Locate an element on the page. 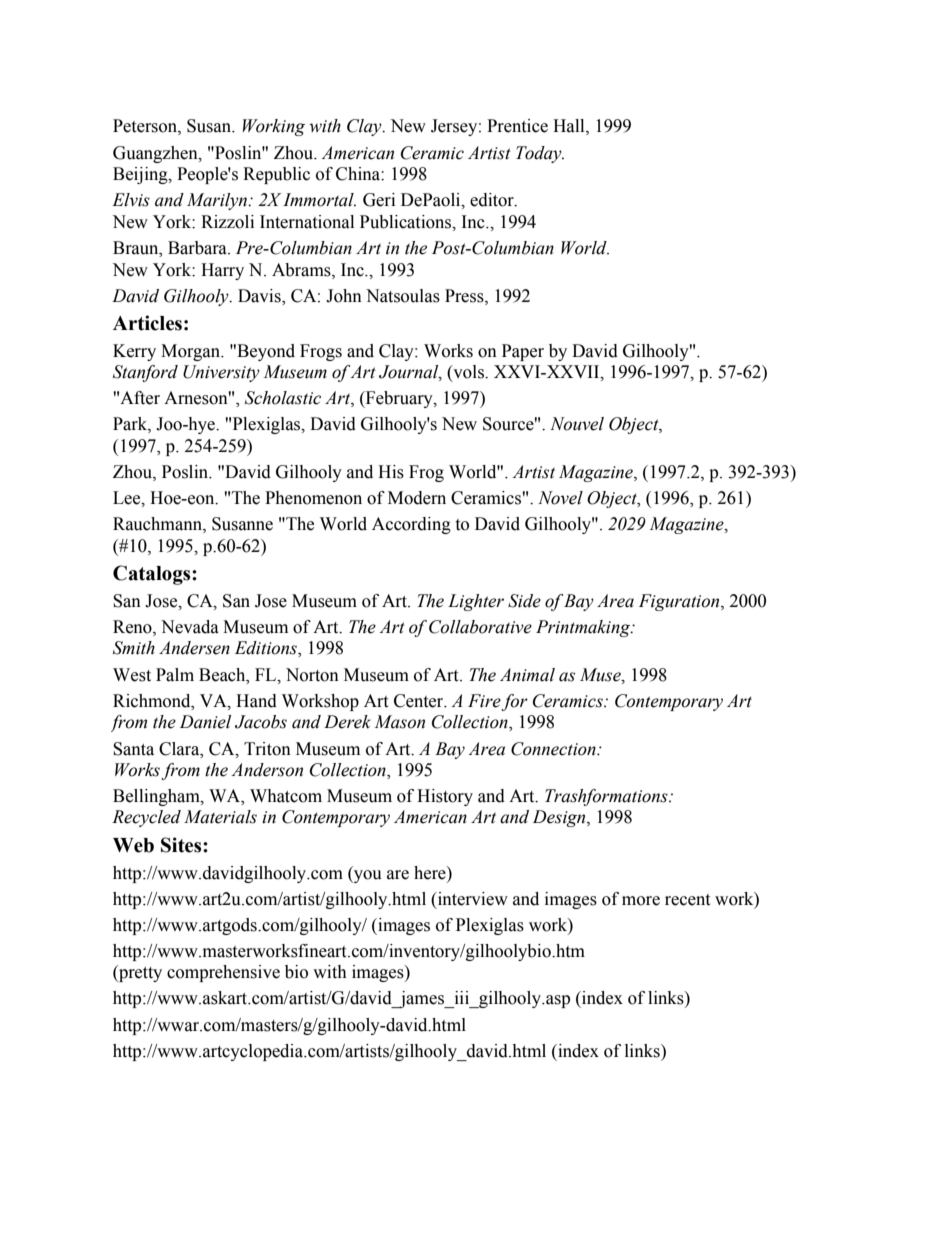 The width and height of the image is (952, 1233). Bellingham is located at coordinates (157, 797).
